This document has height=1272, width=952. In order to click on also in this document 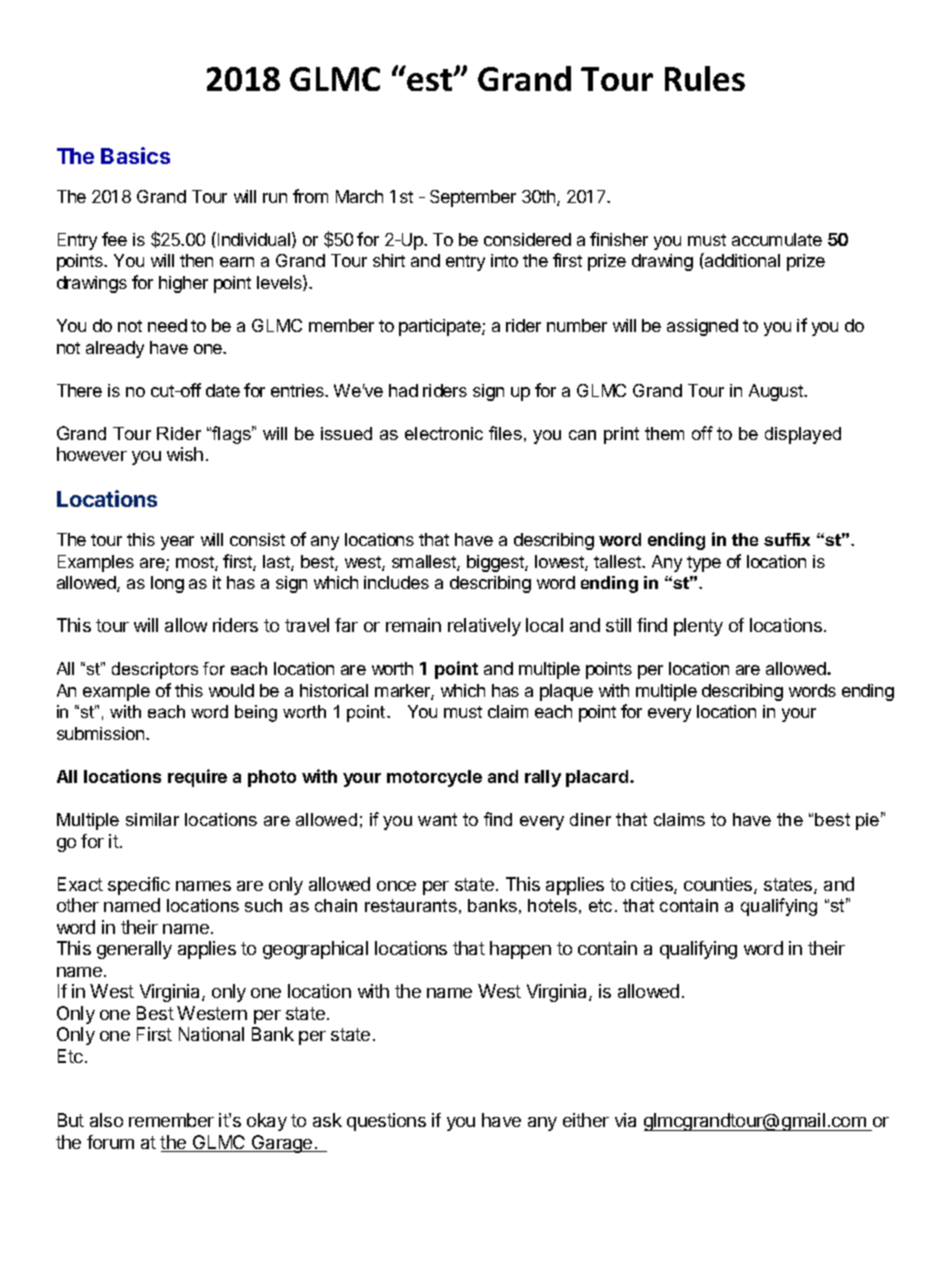, I will do `click(106, 1120)`.
